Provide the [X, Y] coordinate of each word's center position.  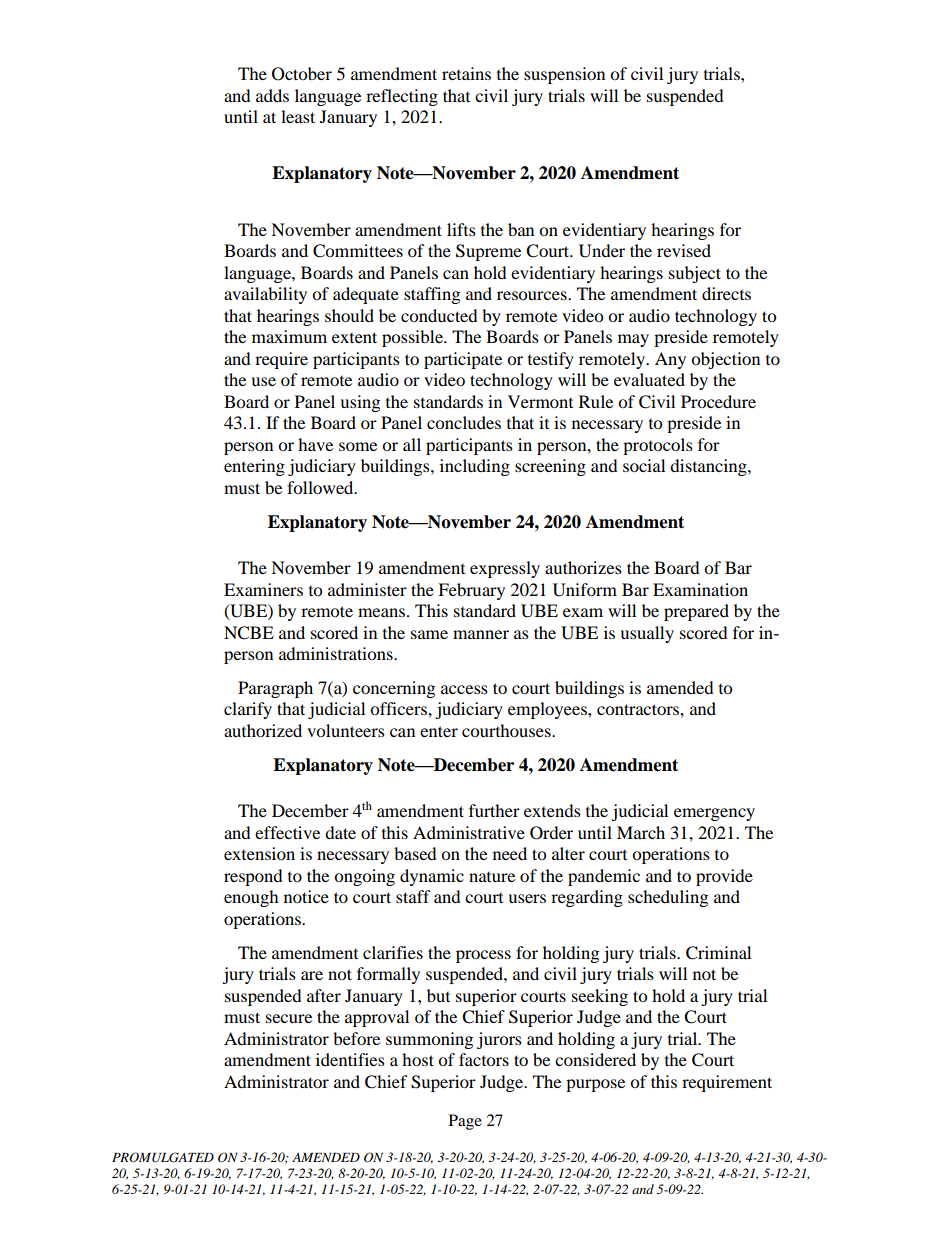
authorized [263, 730]
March [641, 832]
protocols [658, 446]
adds [272, 95]
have [315, 444]
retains [466, 73]
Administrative [469, 832]
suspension [564, 75]
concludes [464, 422]
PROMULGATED [163, 1157]
